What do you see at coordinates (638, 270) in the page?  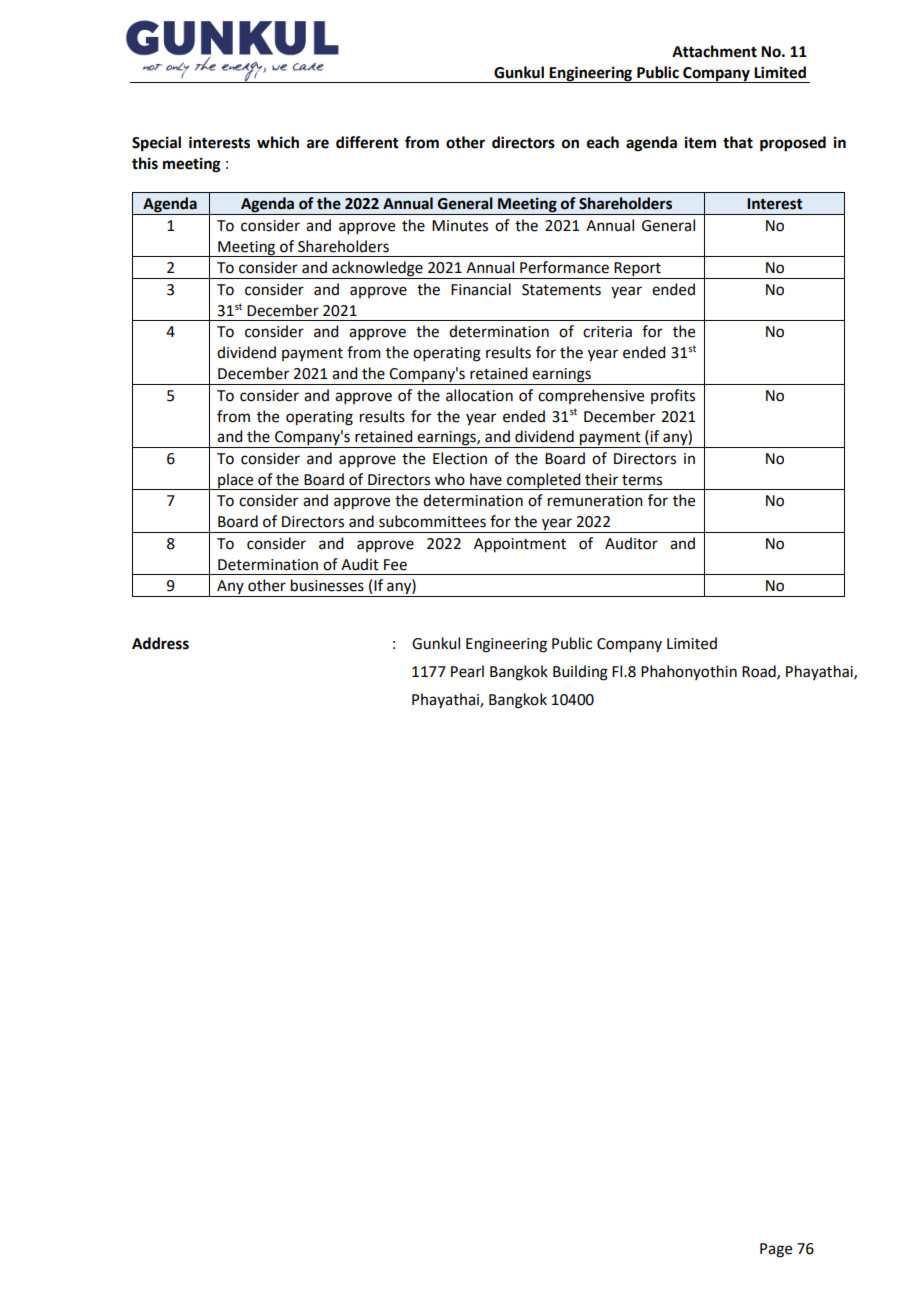 I see `Report` at bounding box center [638, 270].
